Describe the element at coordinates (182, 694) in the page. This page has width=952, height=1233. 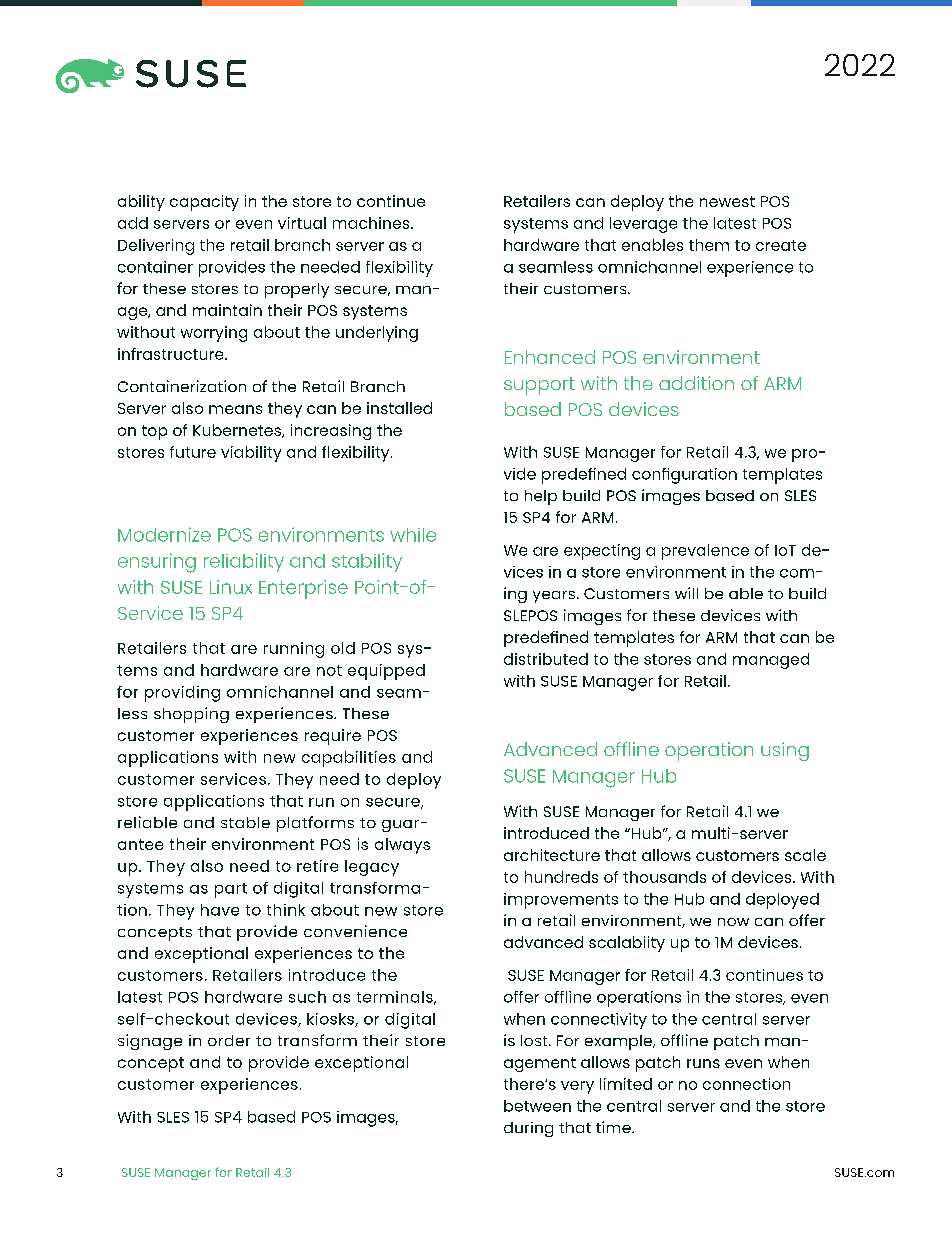
I see `providing` at that location.
